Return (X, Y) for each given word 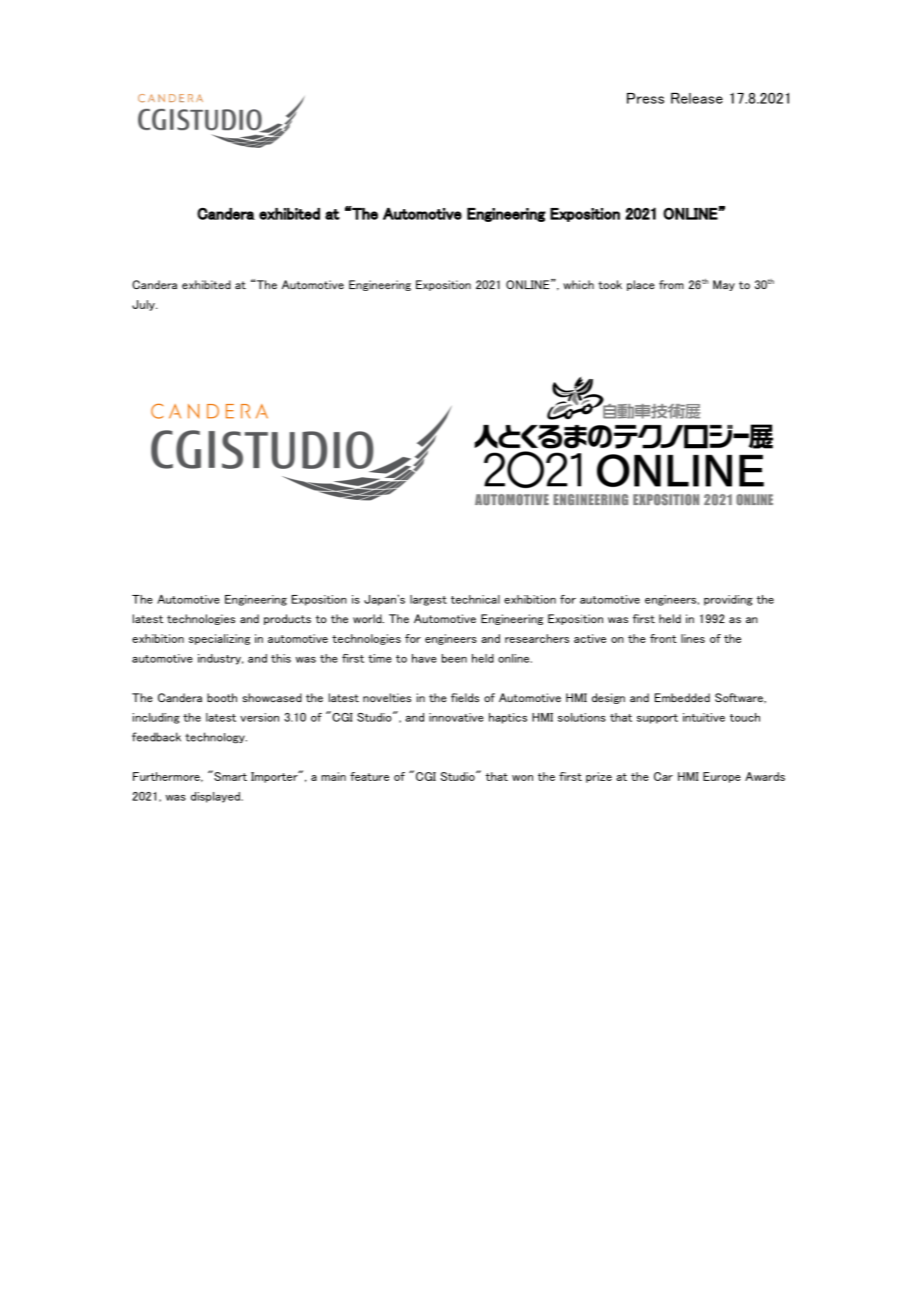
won (522, 778)
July (144, 305)
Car (663, 776)
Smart (229, 775)
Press (645, 98)
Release (697, 98)
